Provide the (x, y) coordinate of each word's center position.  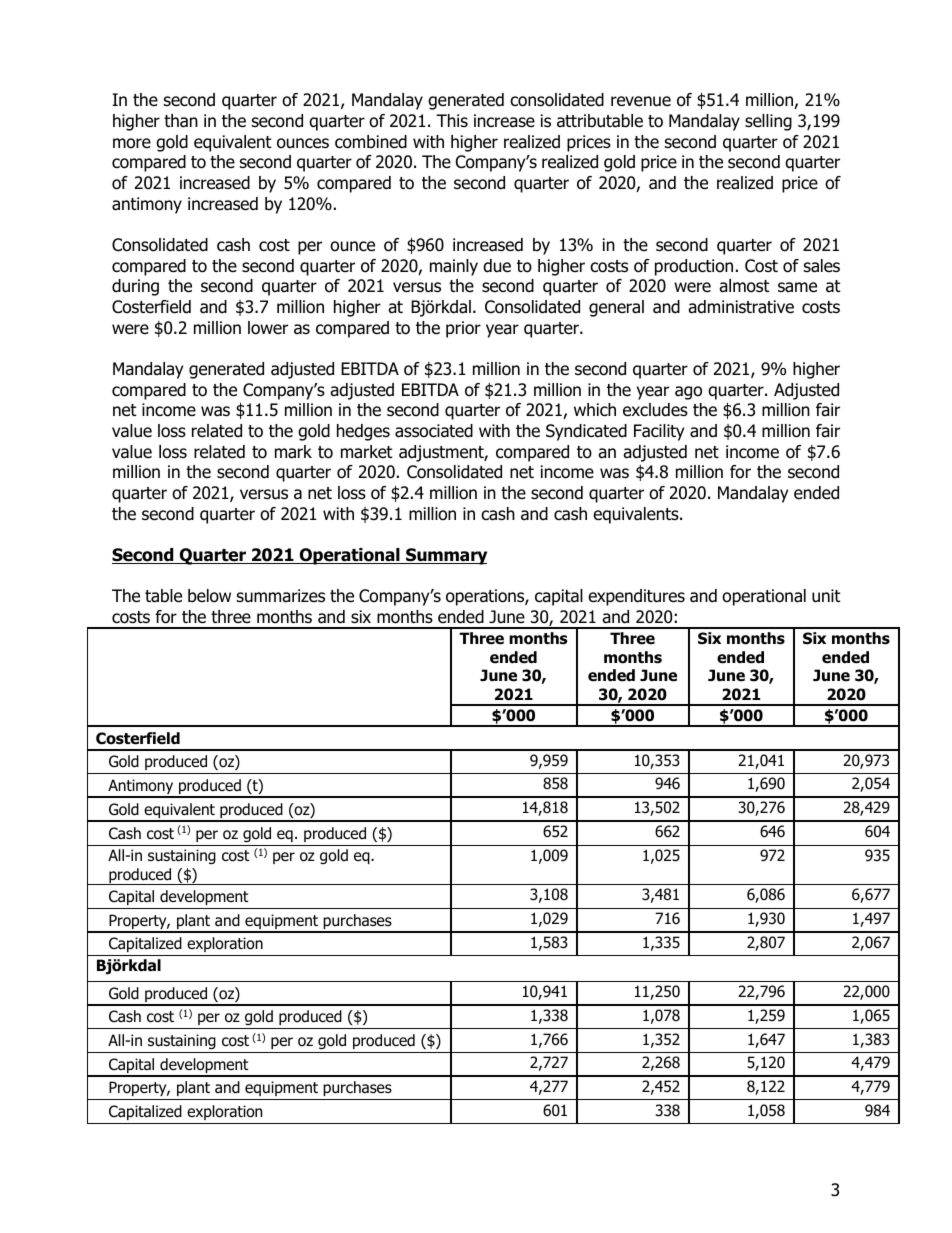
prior (463, 329)
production (694, 267)
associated (434, 431)
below (209, 596)
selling (768, 122)
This (452, 120)
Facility (659, 432)
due (497, 266)
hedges (363, 432)
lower (268, 328)
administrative (741, 307)
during (135, 287)
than (181, 121)
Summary (445, 556)
